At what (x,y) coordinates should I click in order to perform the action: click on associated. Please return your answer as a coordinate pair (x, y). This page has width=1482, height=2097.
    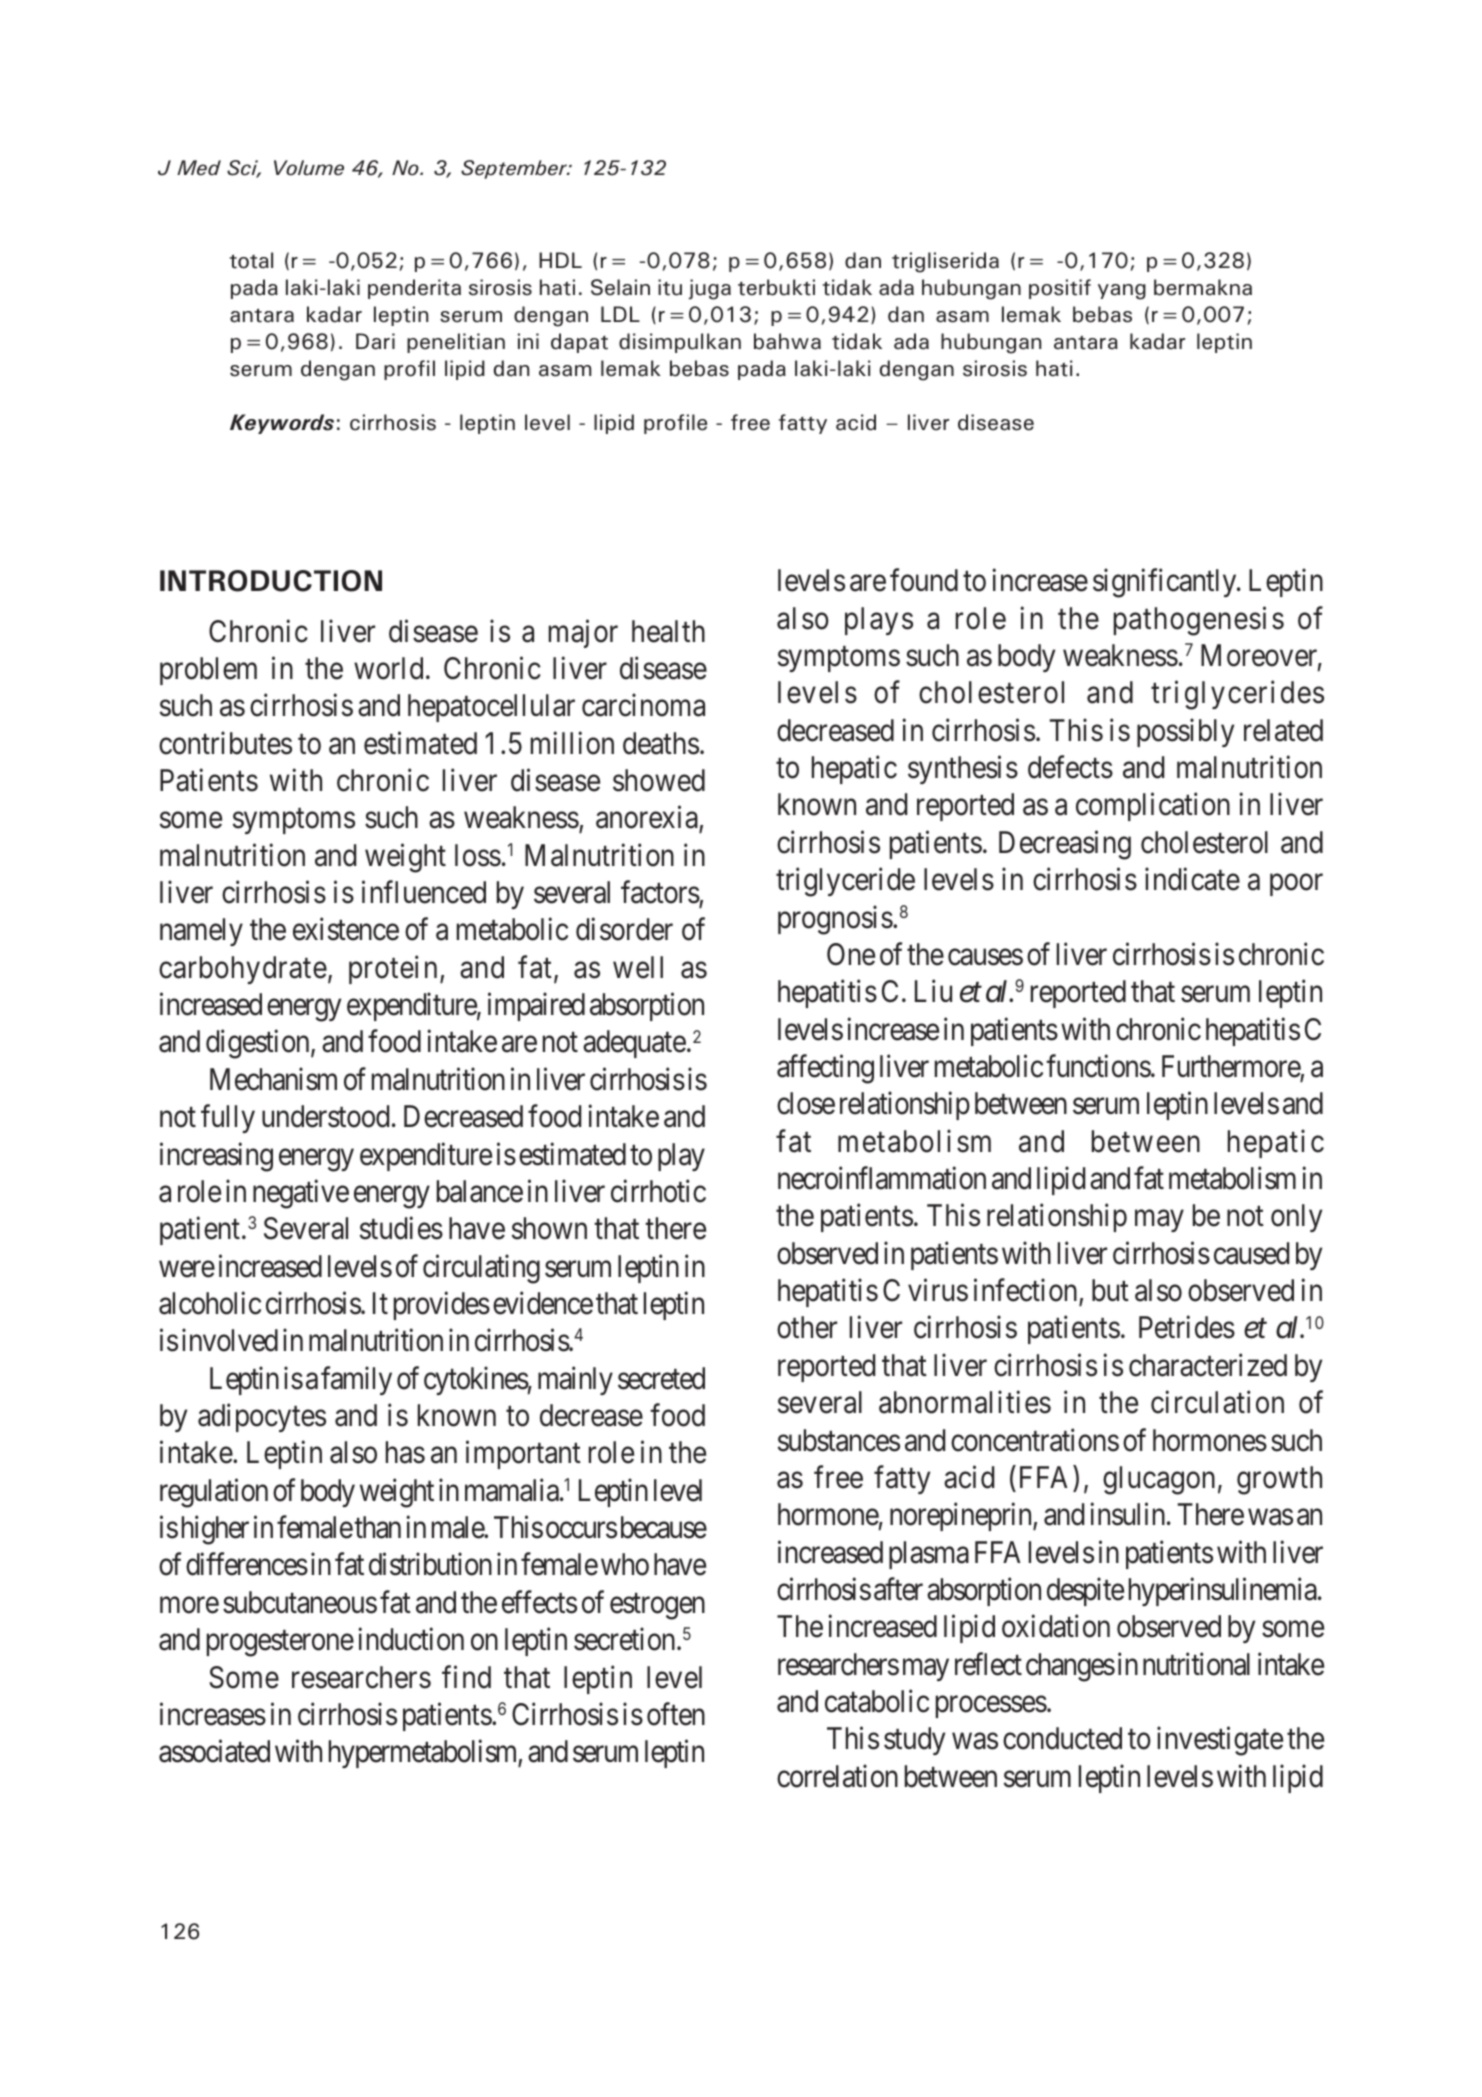
    Looking at the image, I should click on (214, 1751).
